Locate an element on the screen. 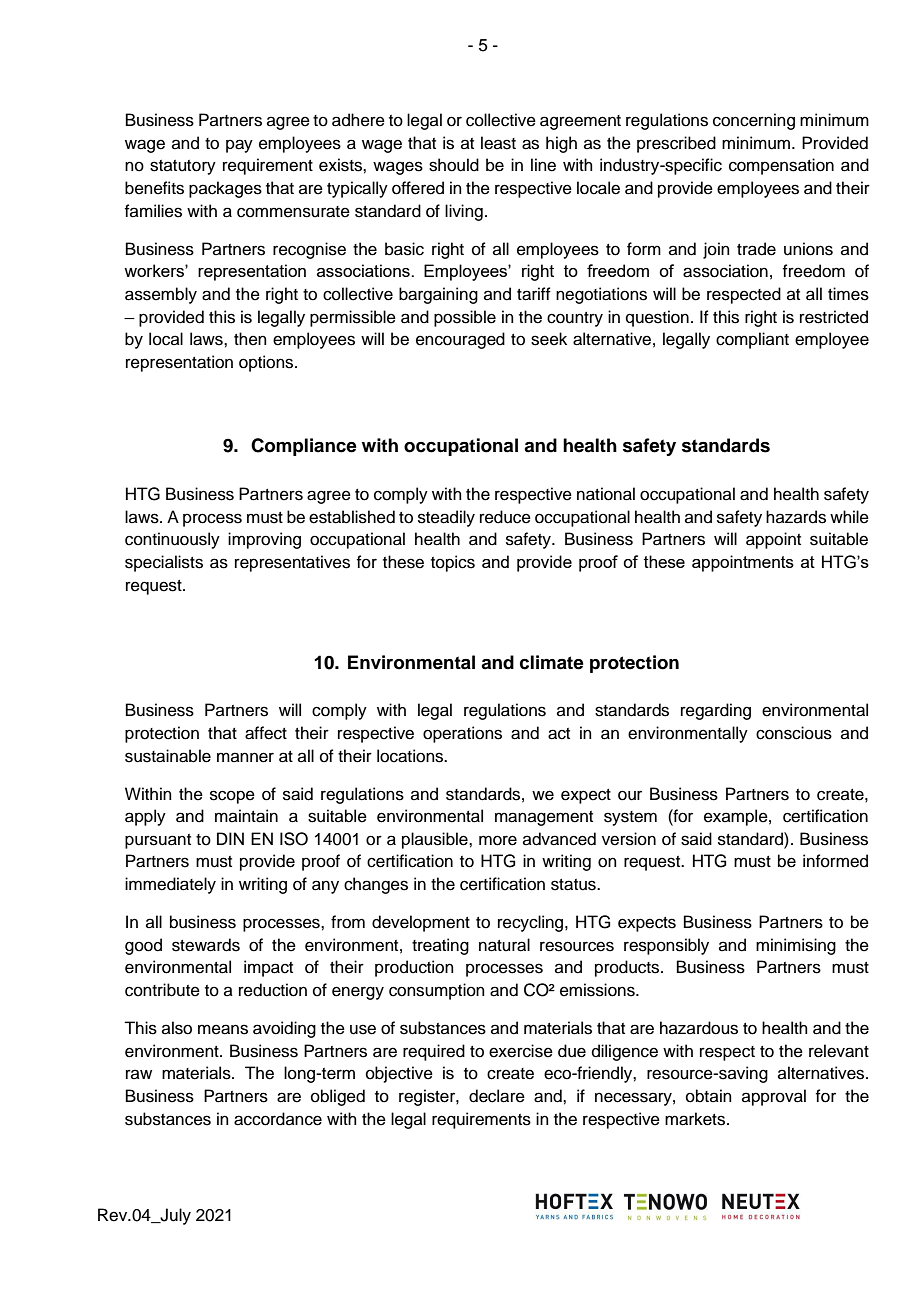  topics is located at coordinates (453, 563).
